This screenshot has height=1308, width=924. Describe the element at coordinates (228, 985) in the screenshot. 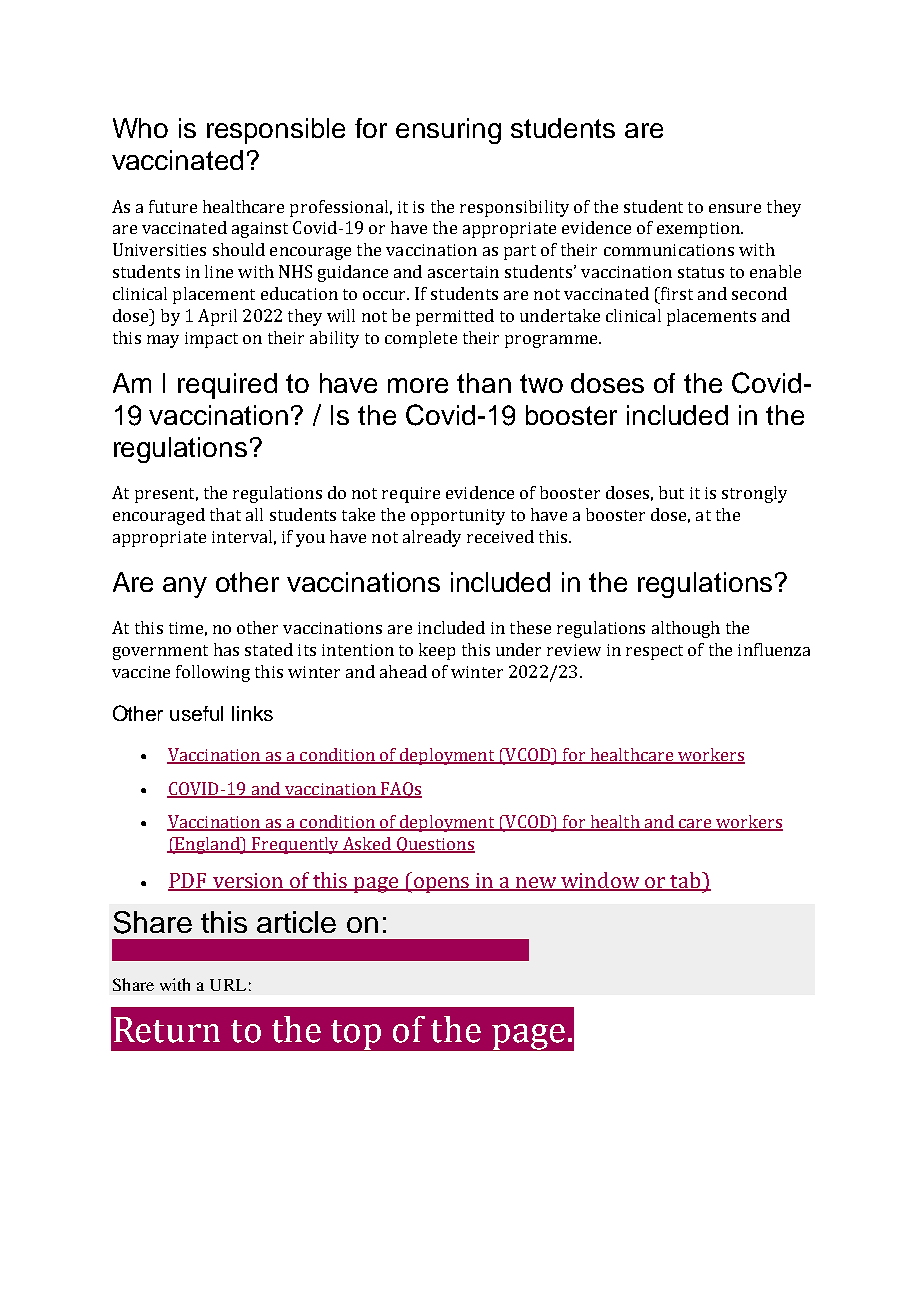

I see `URL` at that location.
